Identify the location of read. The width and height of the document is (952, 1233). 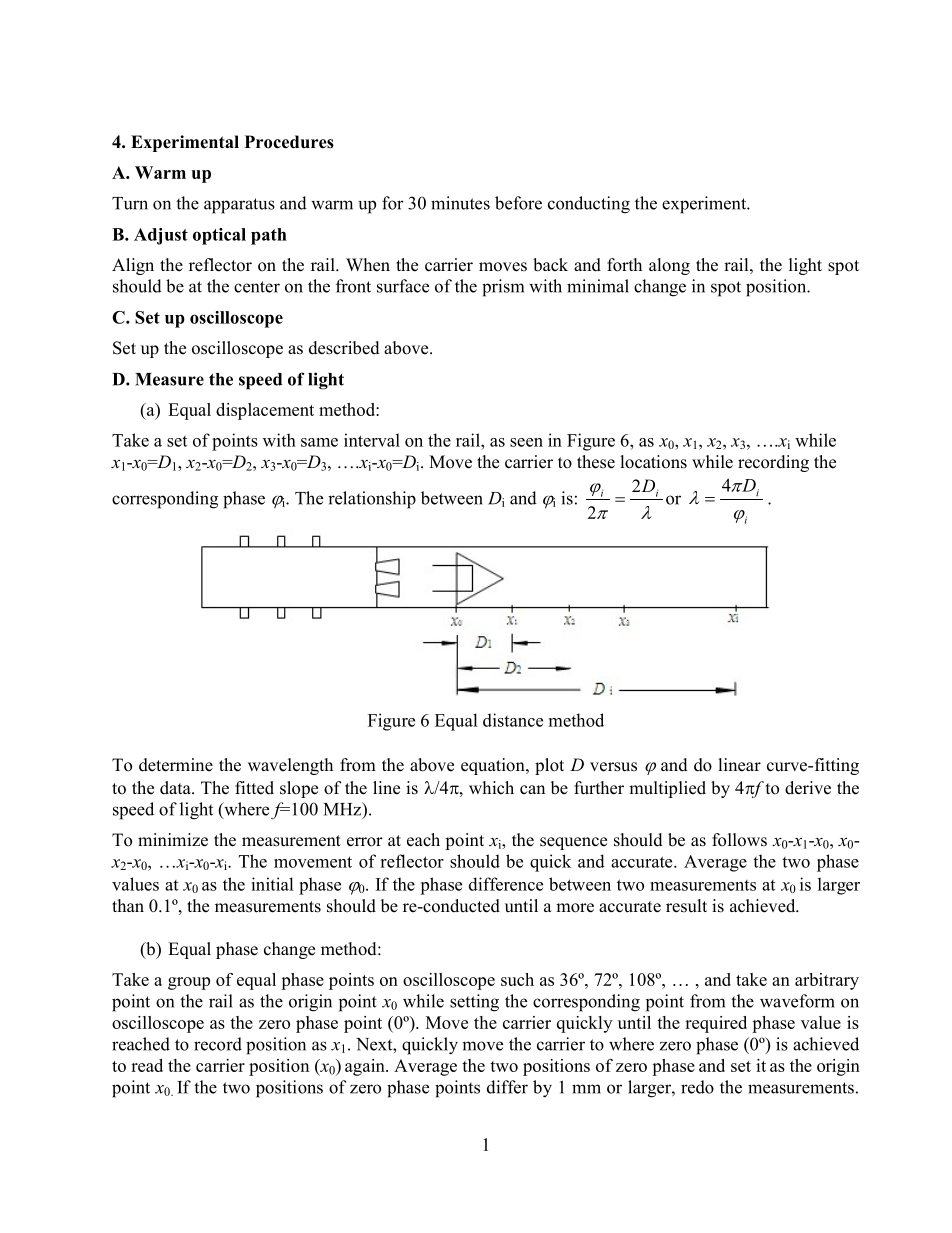
(147, 1065).
